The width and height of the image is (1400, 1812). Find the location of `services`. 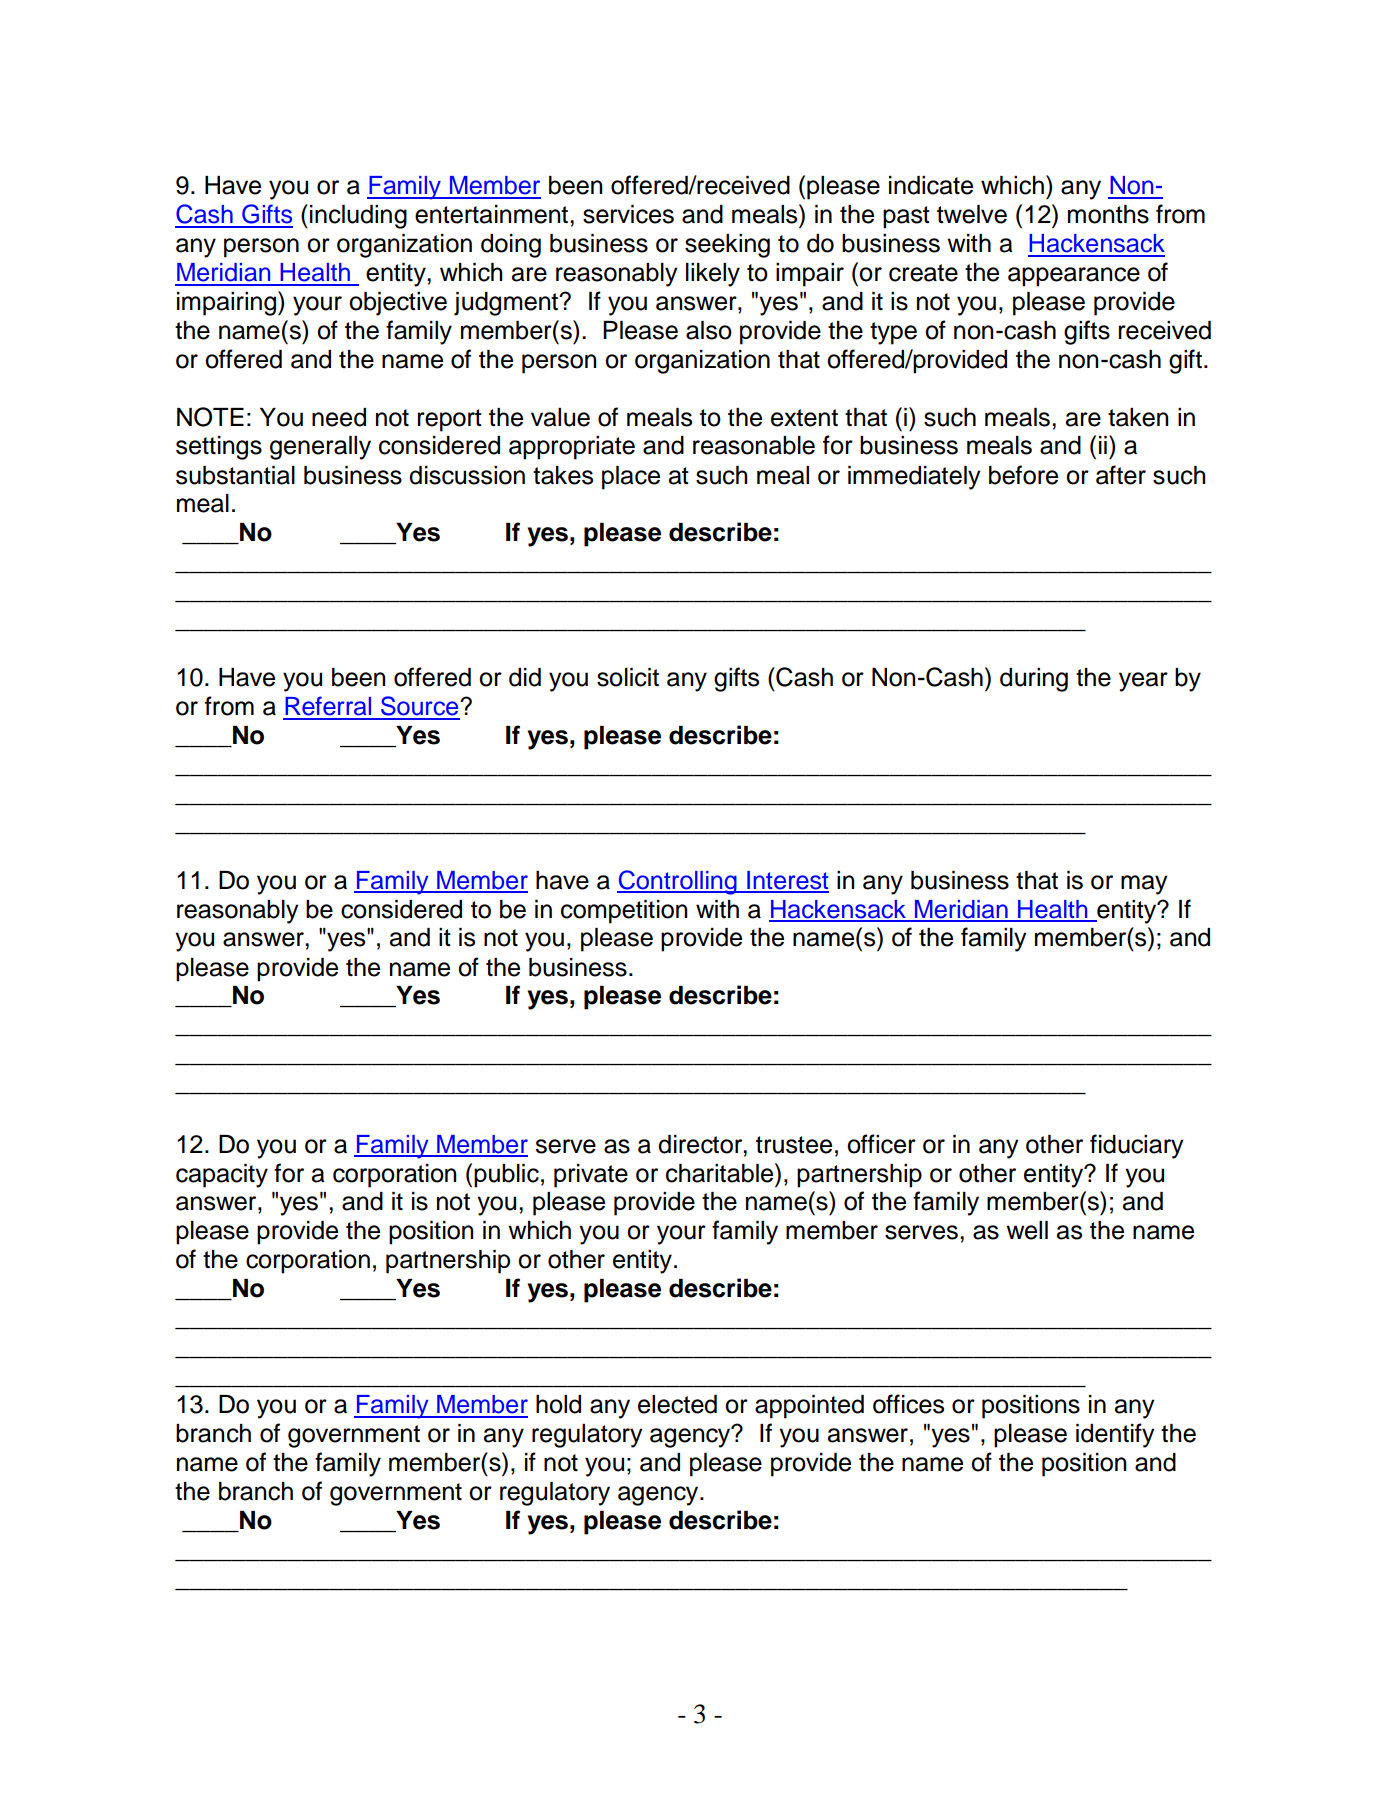

services is located at coordinates (628, 214).
